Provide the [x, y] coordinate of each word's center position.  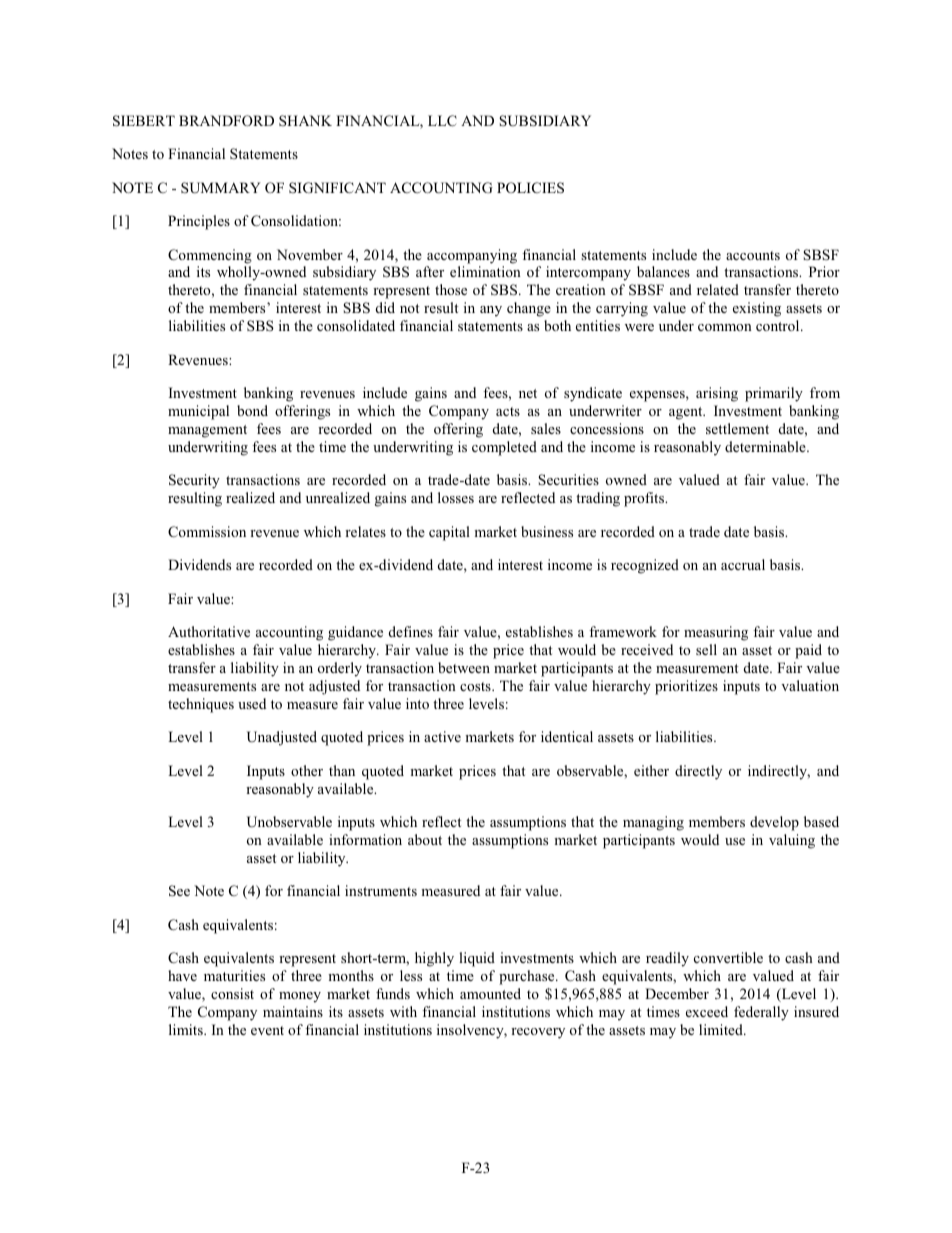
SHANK [305, 120]
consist [232, 993]
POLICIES [530, 188]
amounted [490, 993]
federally [761, 1013]
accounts [753, 255]
